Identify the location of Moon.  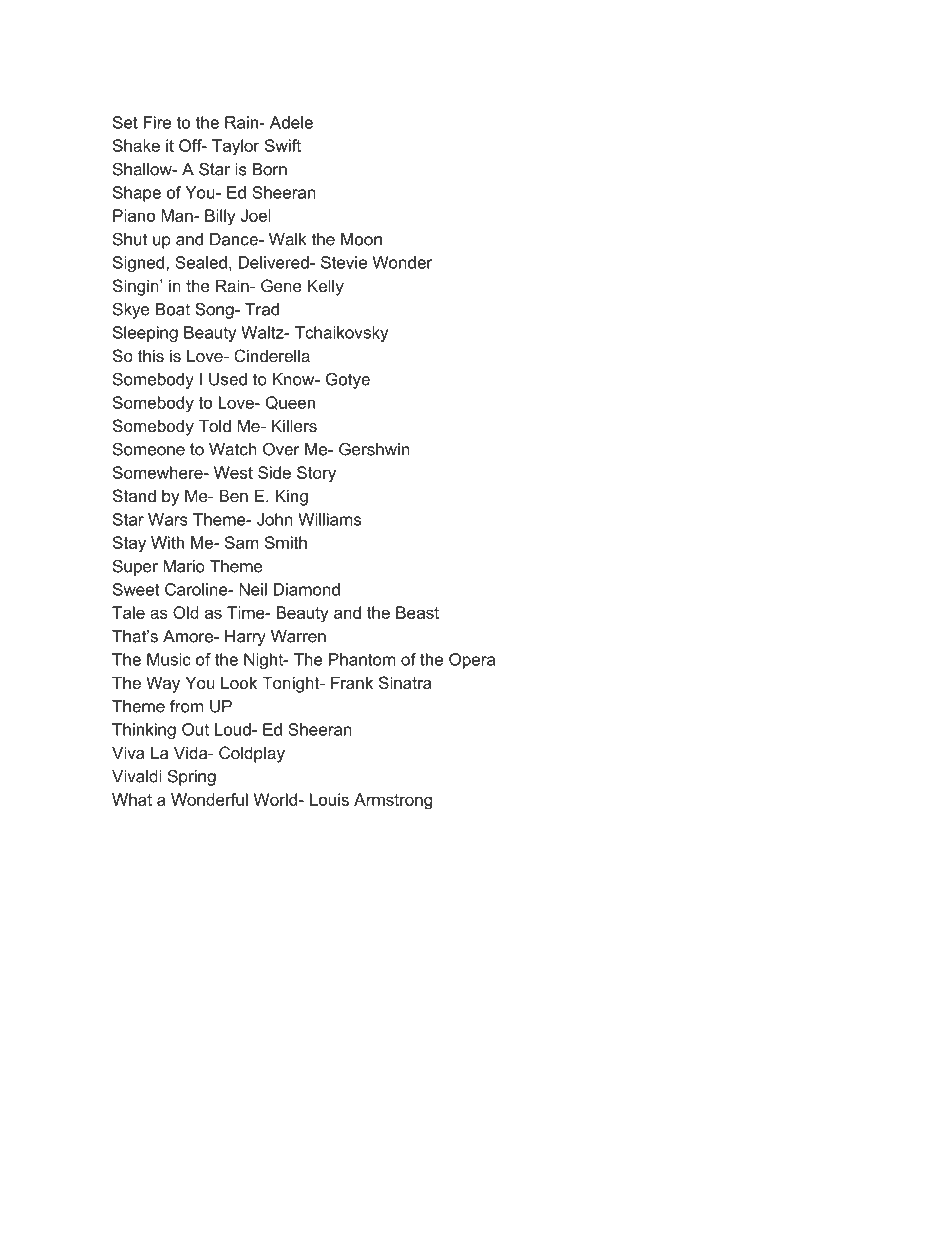
(361, 239).
